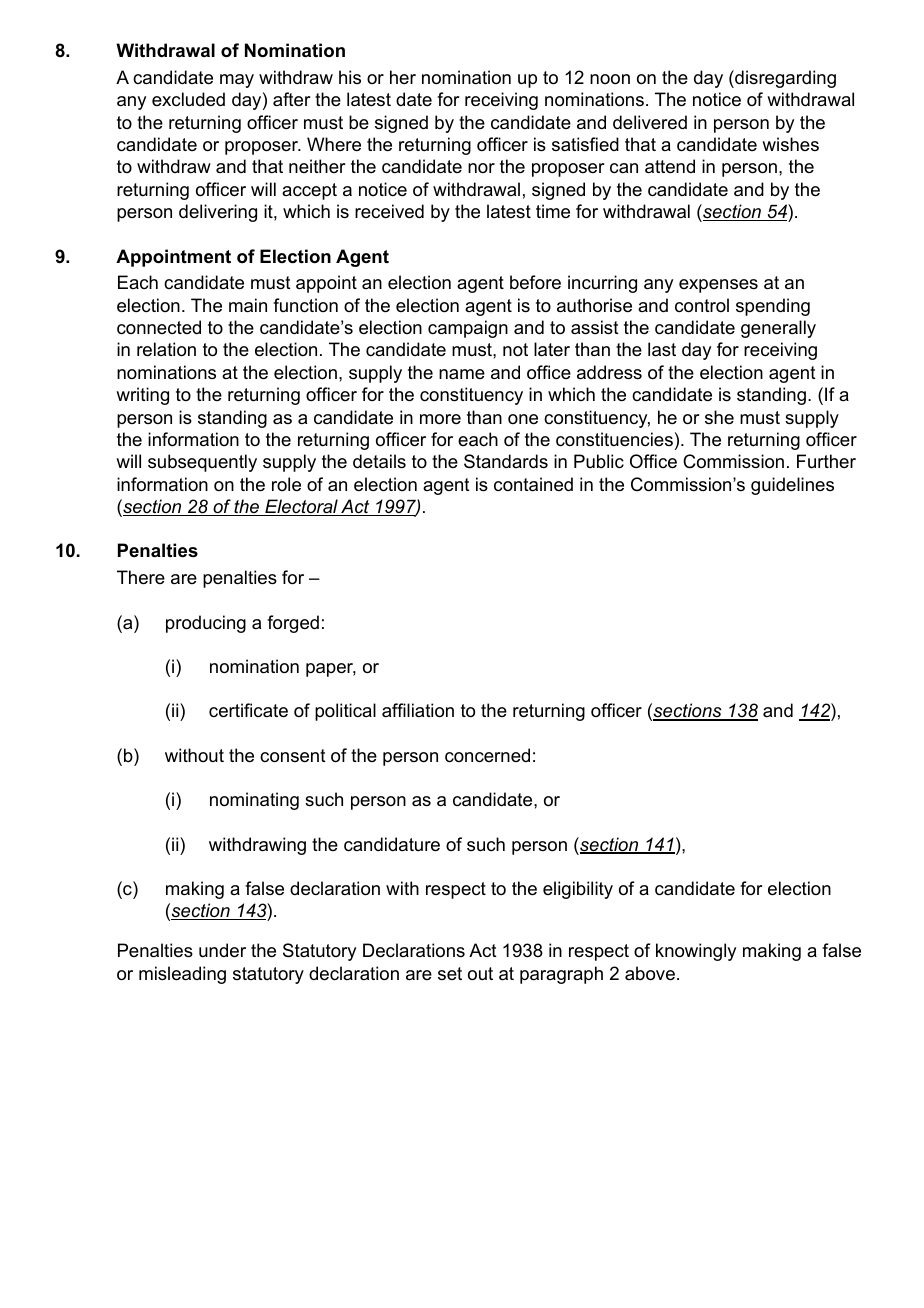 This document has height=1308, width=924. What do you see at coordinates (481, 168) in the document?
I see `nor` at bounding box center [481, 168].
